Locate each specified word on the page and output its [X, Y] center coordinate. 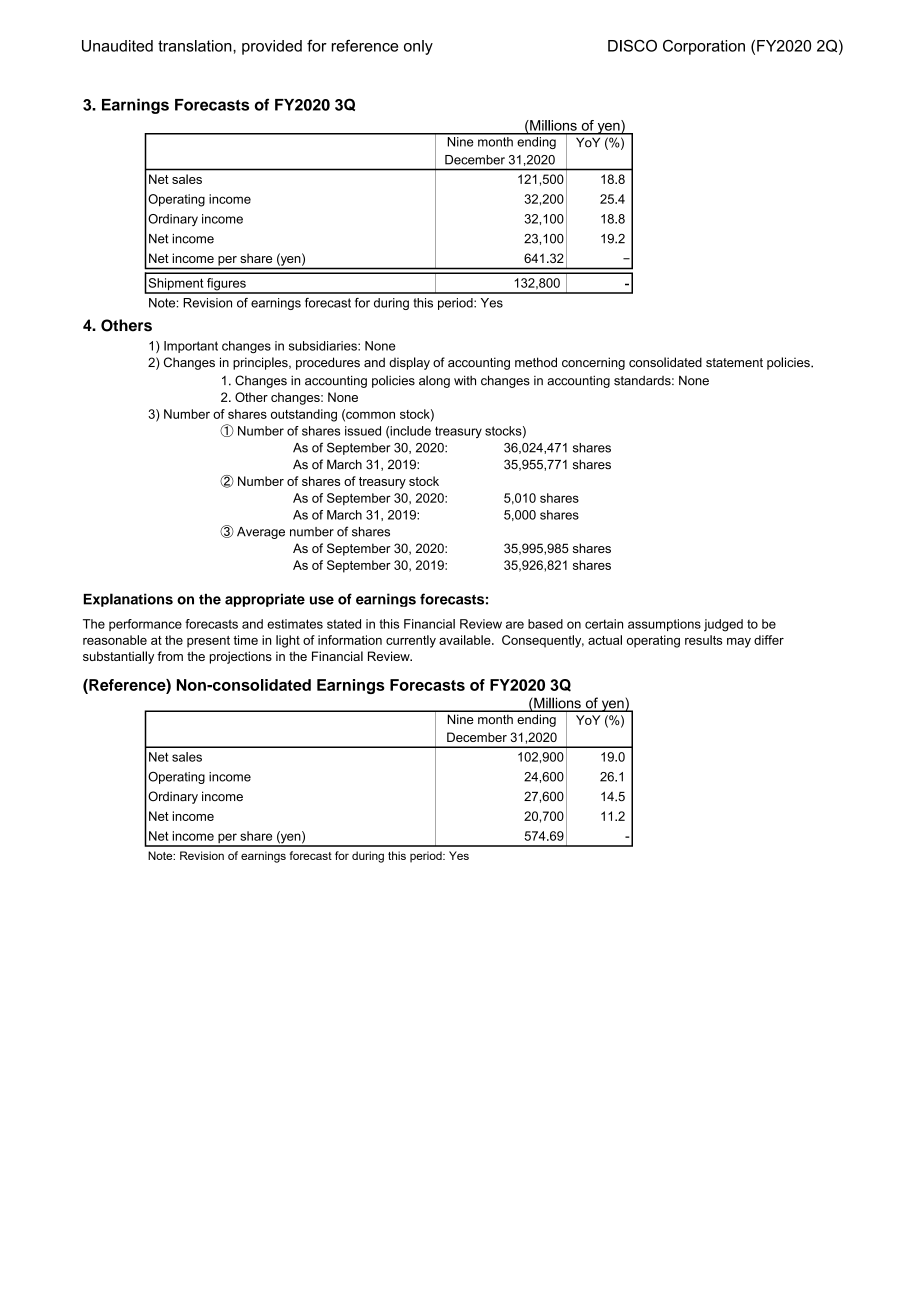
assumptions [664, 625]
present [208, 642]
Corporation [704, 47]
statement [734, 362]
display [409, 363]
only [418, 47]
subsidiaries [324, 346]
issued [363, 431]
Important [191, 347]
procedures [328, 363]
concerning [593, 363]
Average [261, 533]
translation [196, 46]
